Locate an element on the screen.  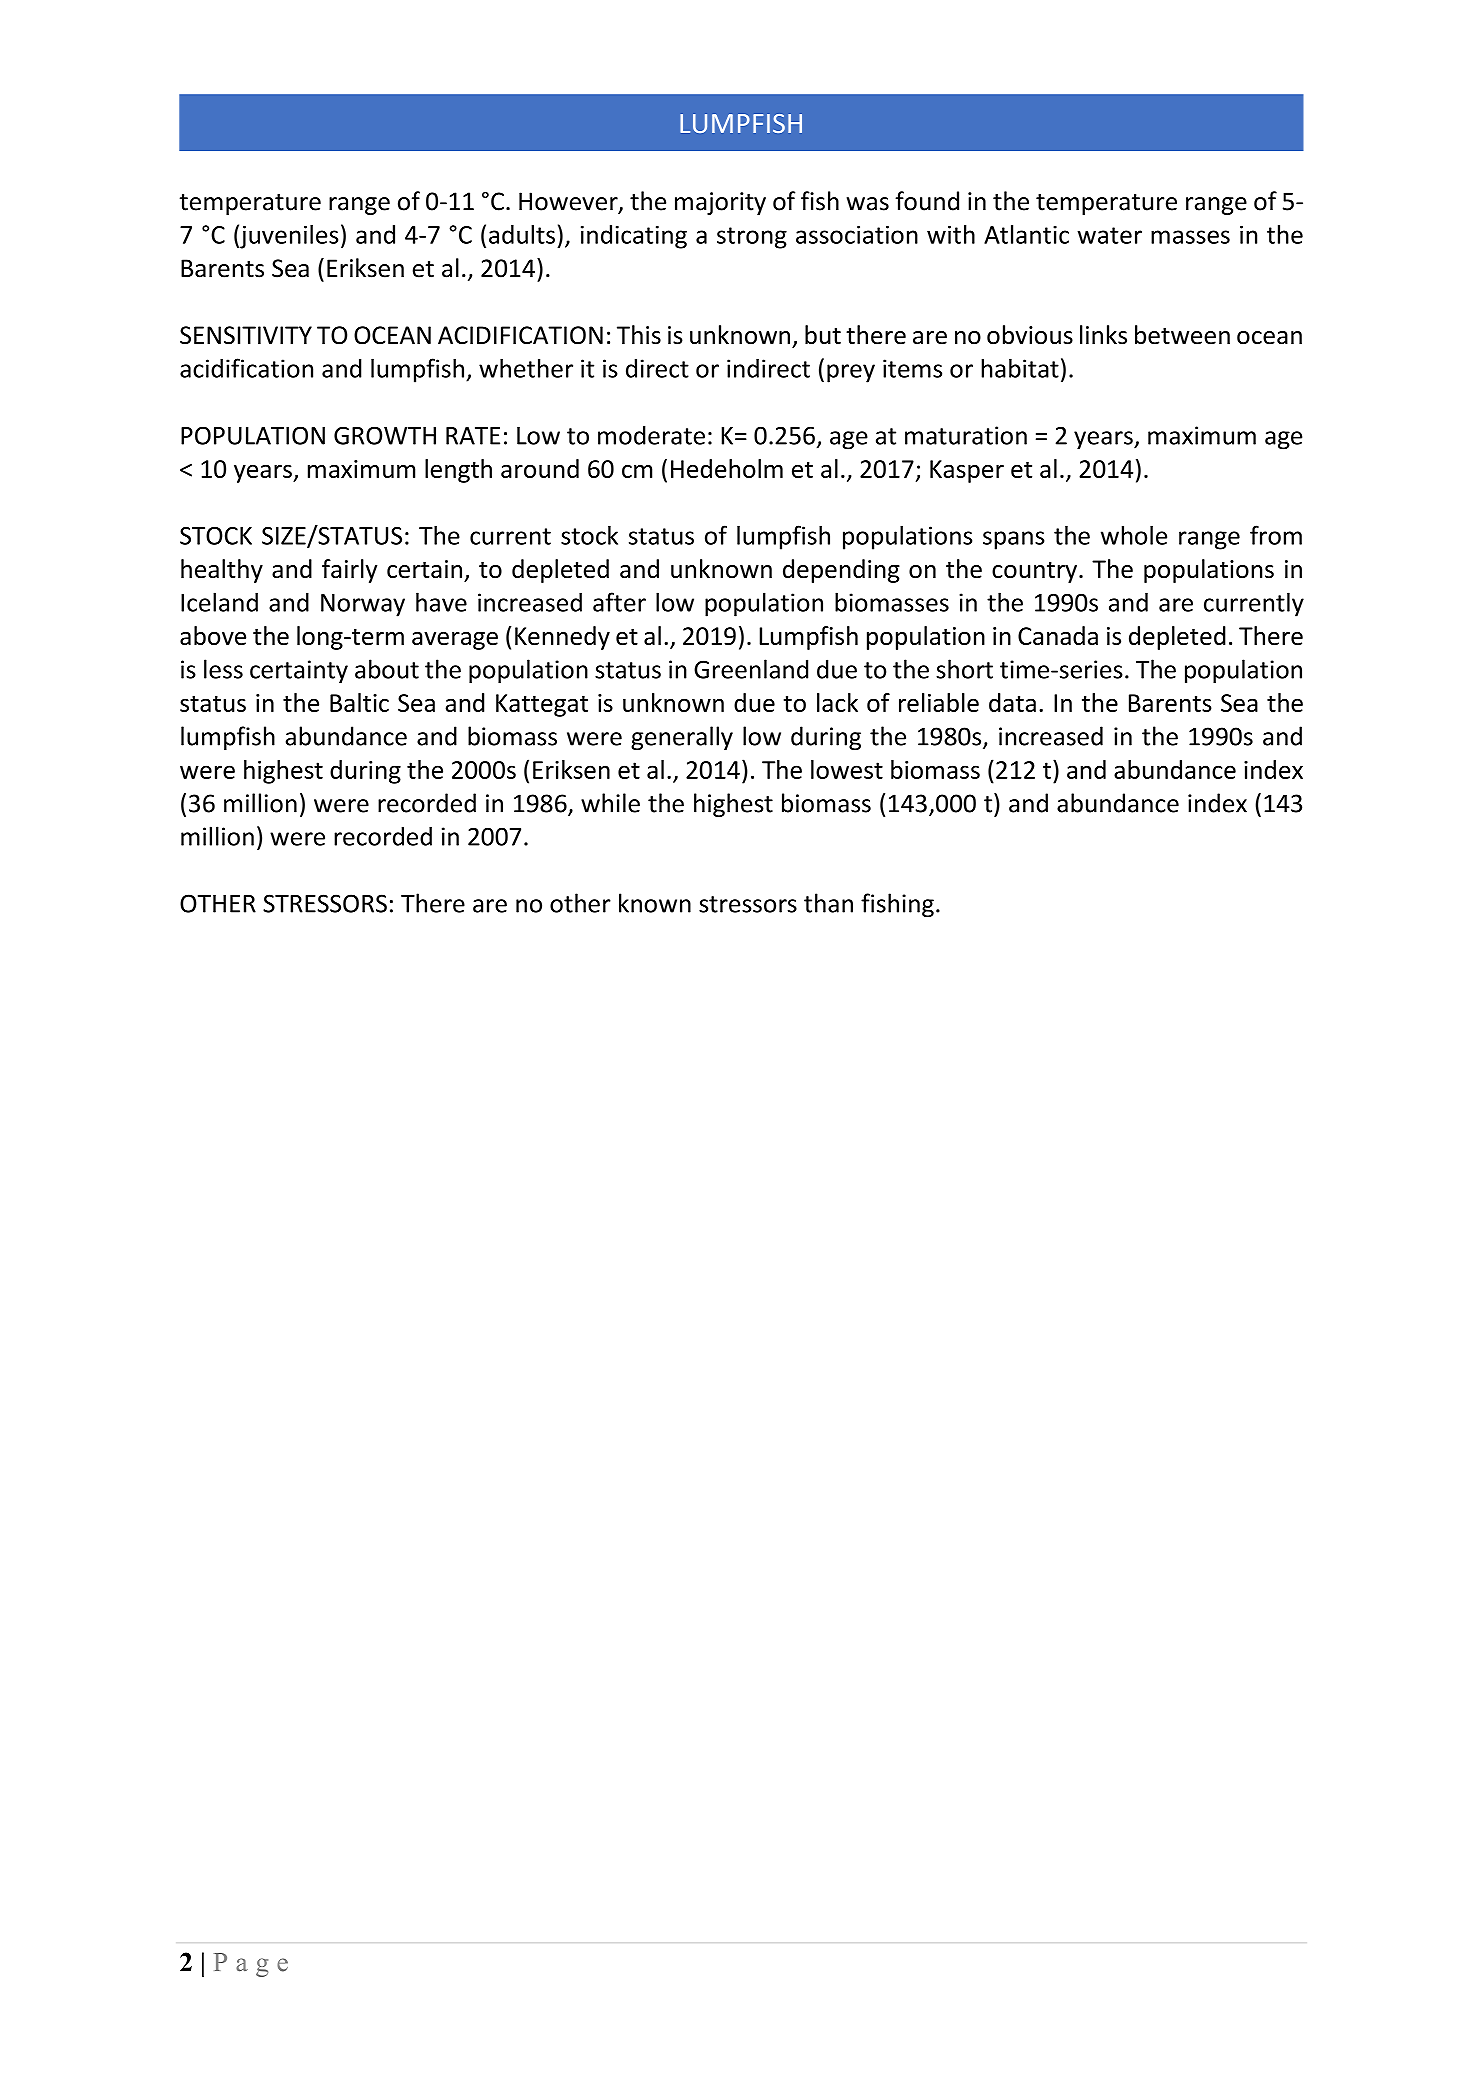
while is located at coordinates (610, 803).
